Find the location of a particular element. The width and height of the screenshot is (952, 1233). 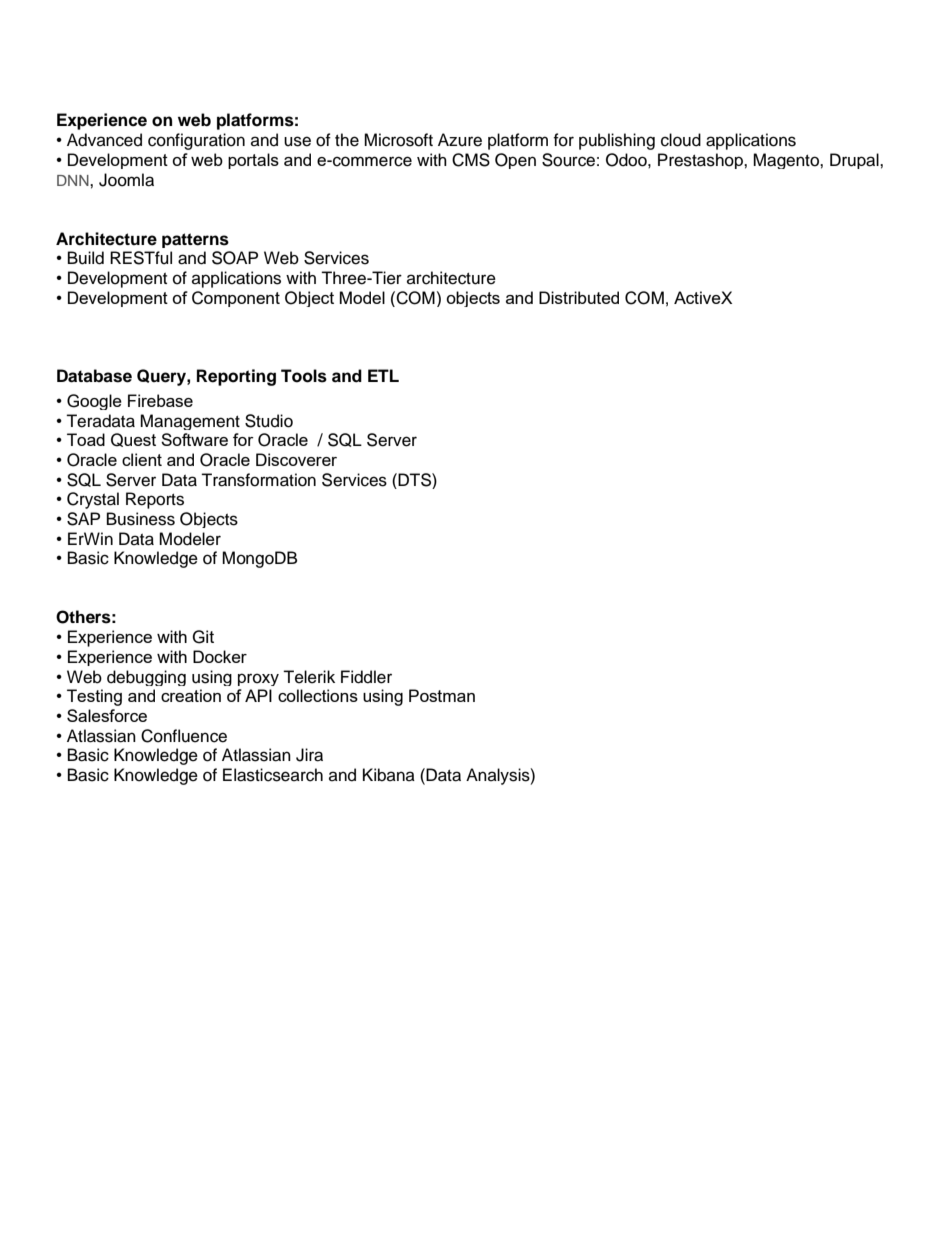

Postman is located at coordinates (442, 695).
